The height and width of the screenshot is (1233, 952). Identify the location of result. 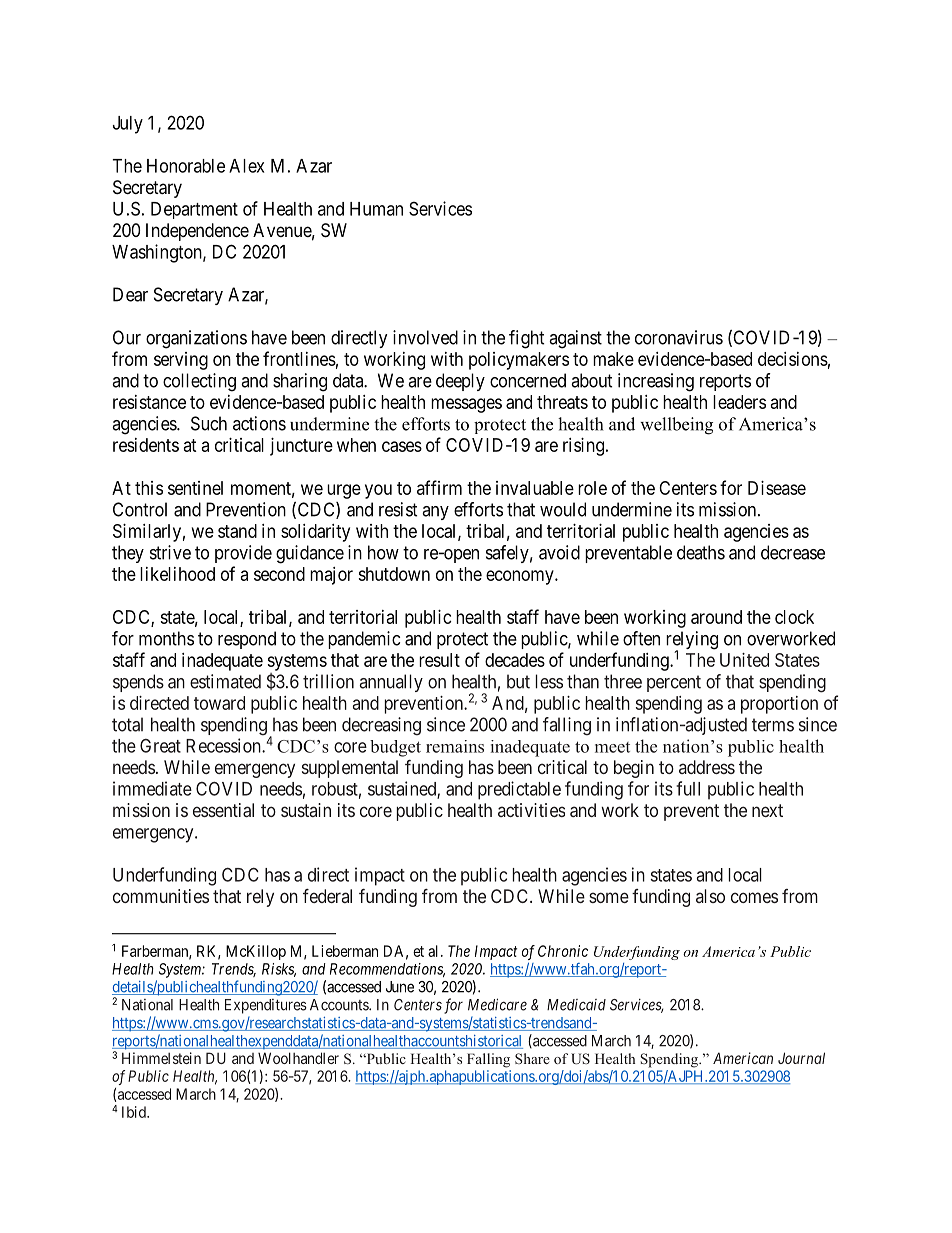
(439, 660).
